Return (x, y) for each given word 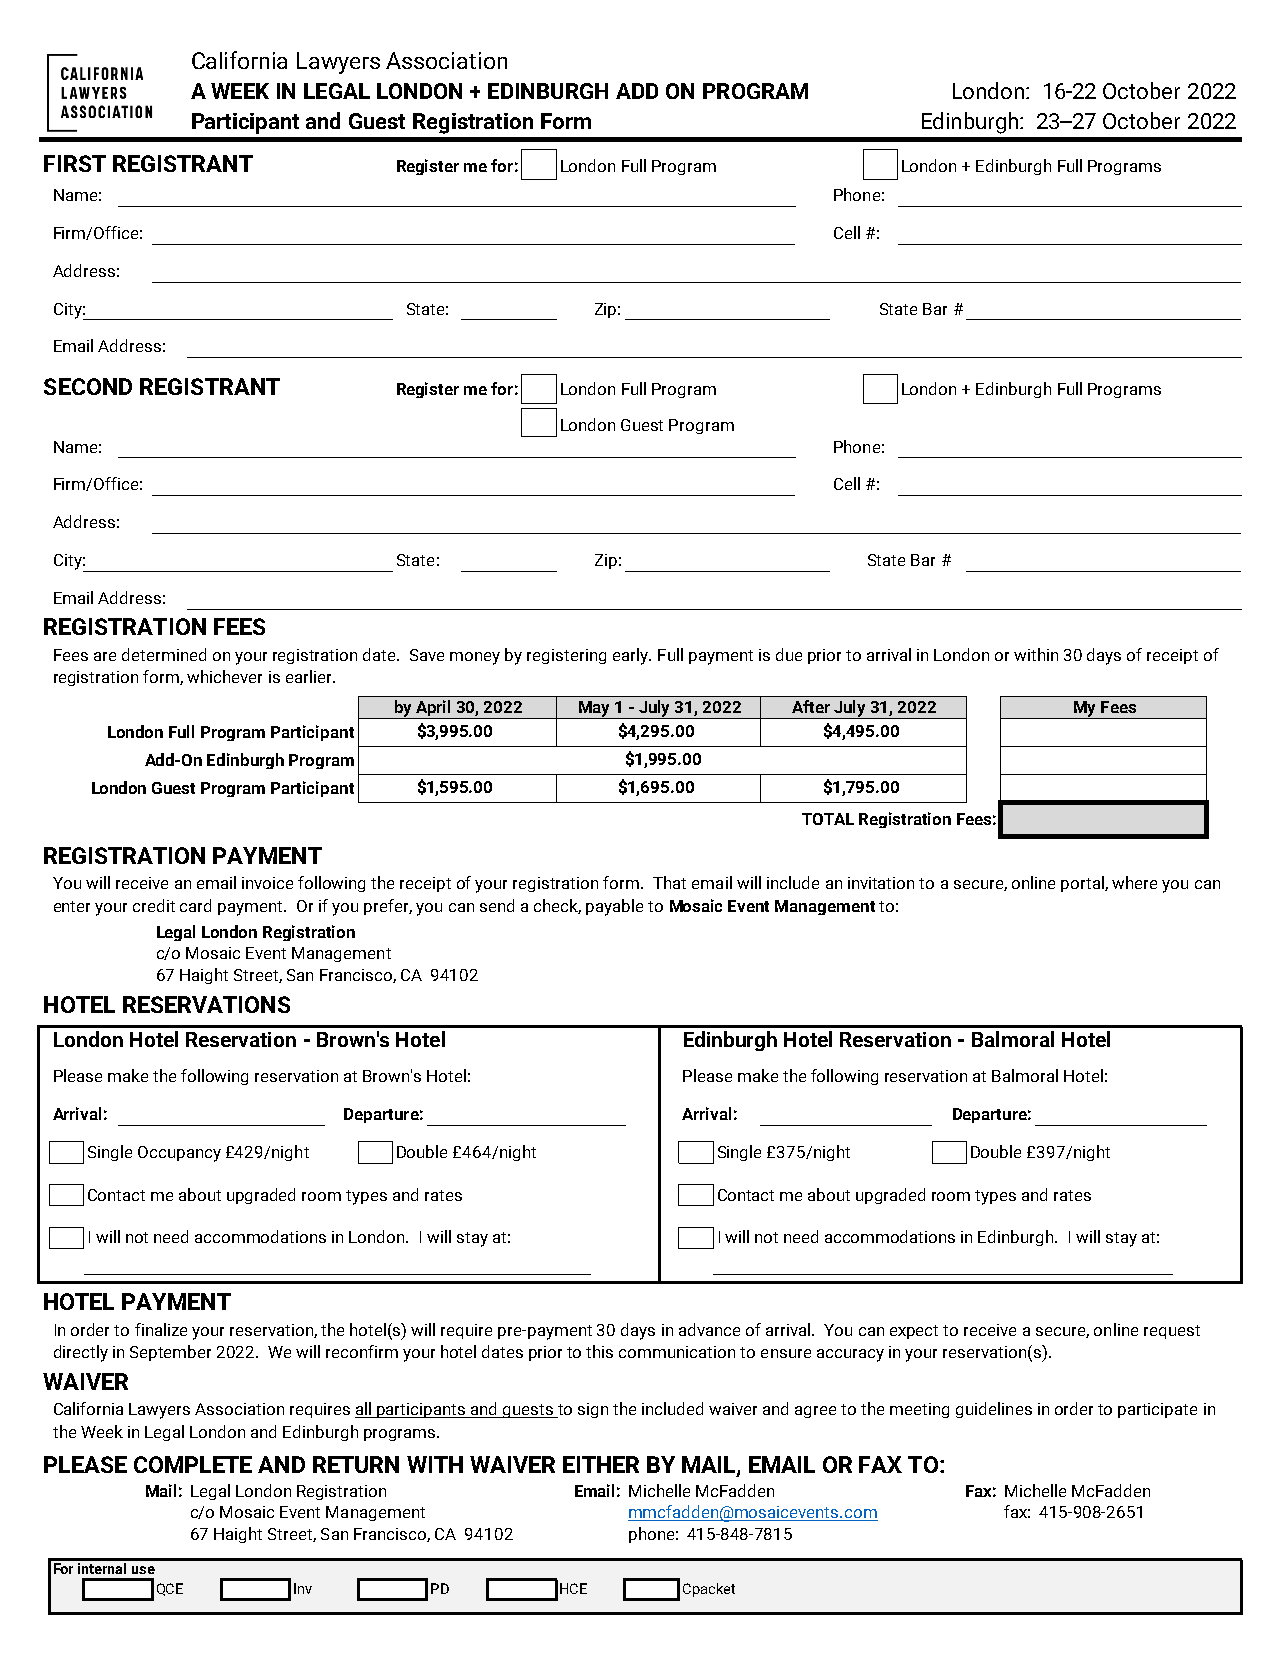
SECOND (88, 386)
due (789, 654)
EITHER (601, 1464)
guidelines (994, 1410)
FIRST (75, 163)
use (143, 1570)
